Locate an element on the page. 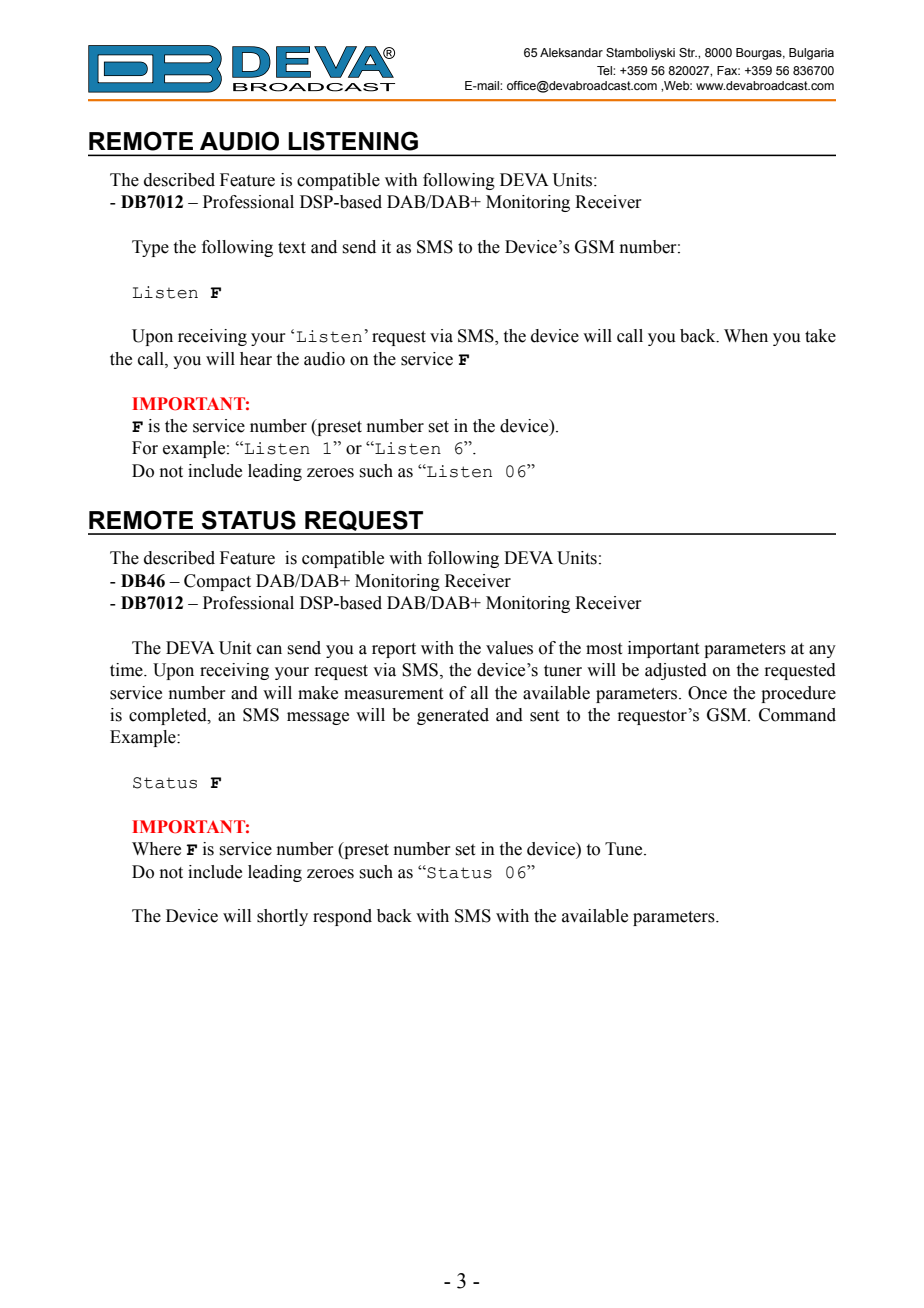  Command is located at coordinates (797, 715).
